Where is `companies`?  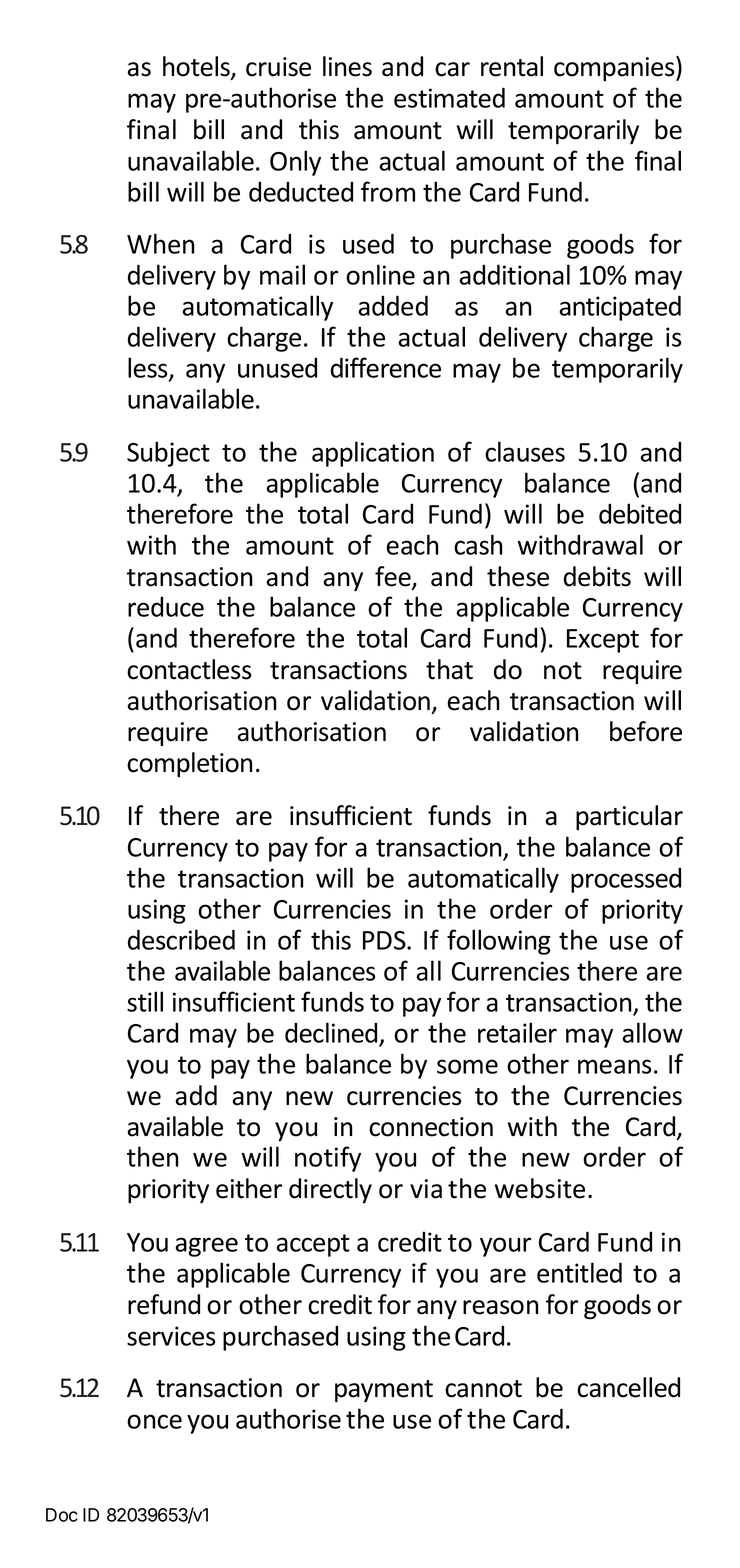 companies is located at coordinates (615, 68).
